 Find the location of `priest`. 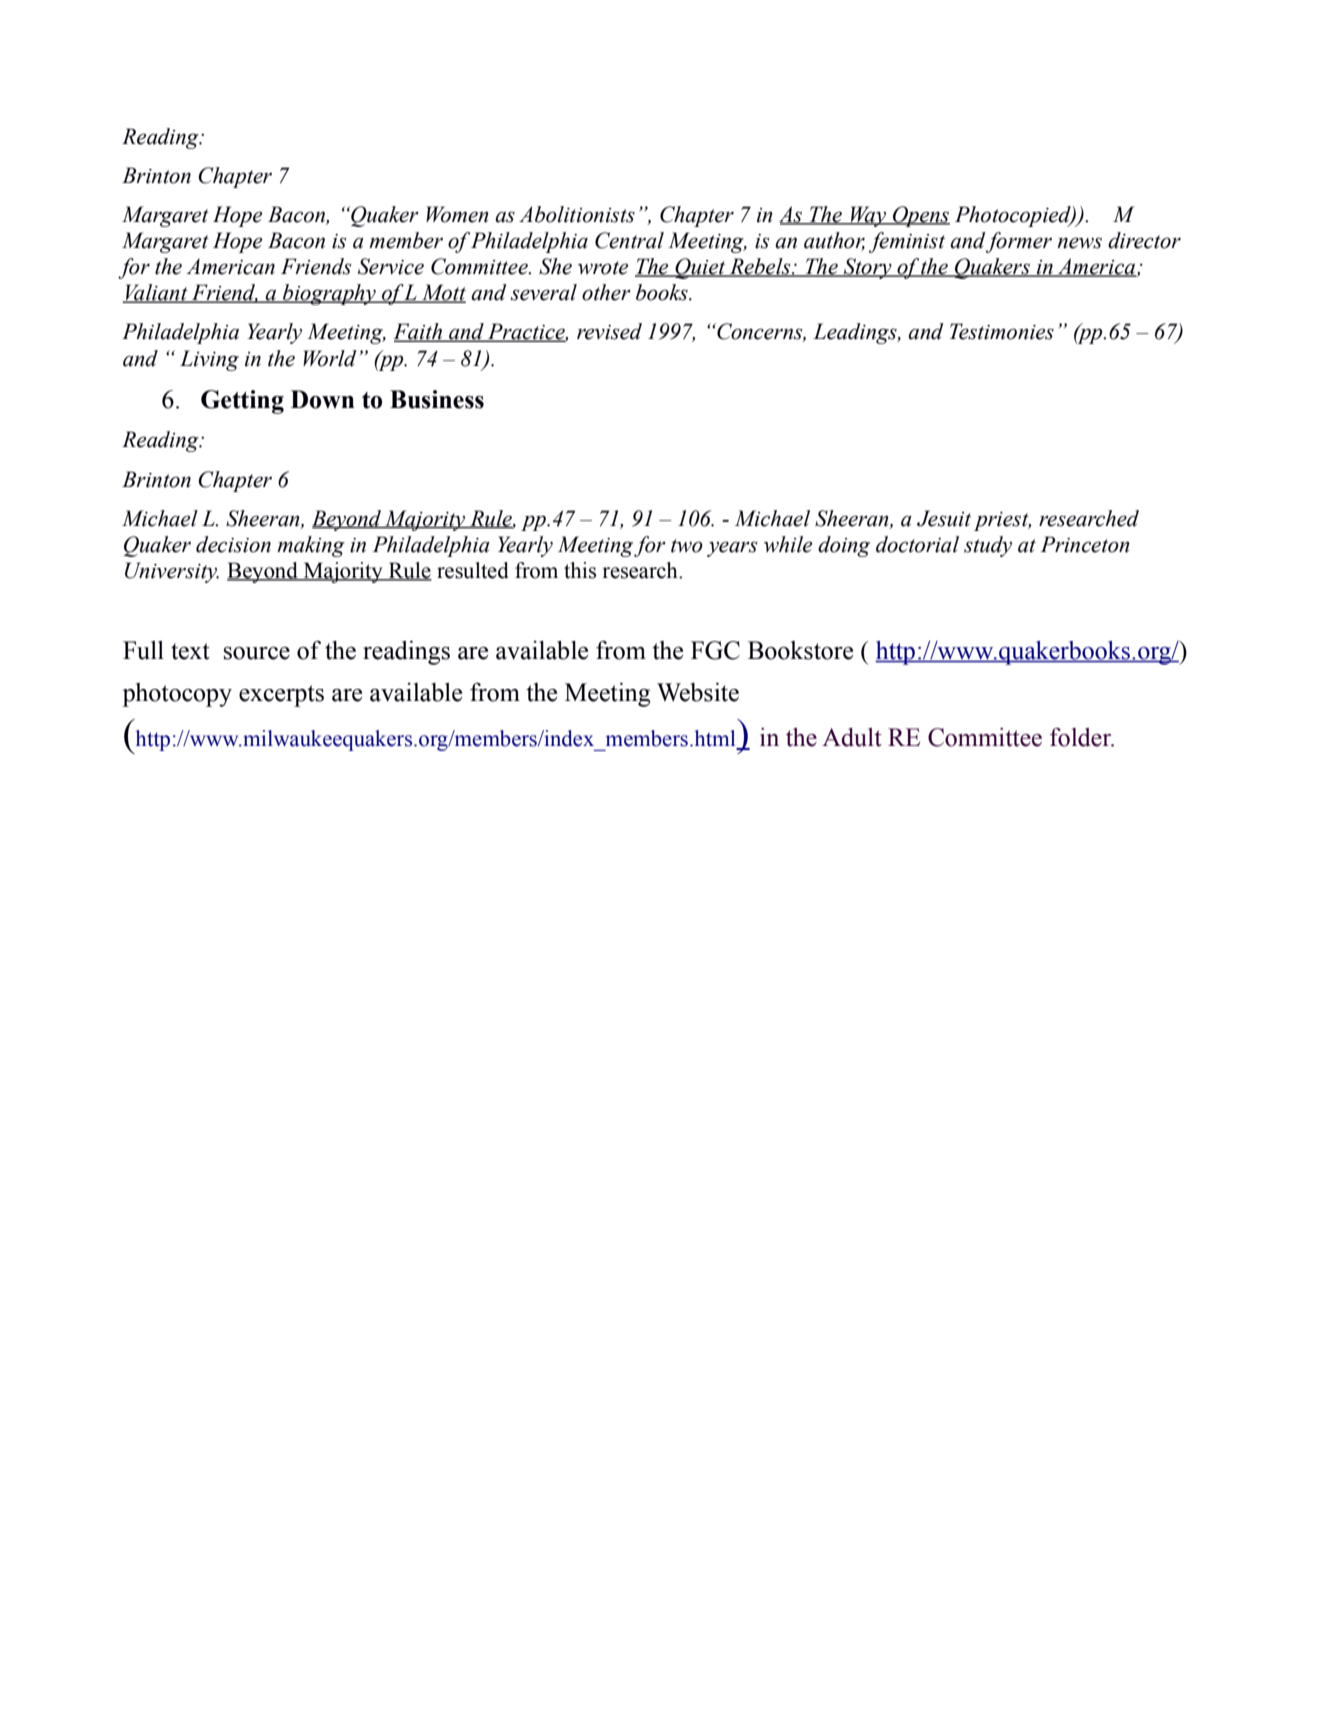

priest is located at coordinates (1002, 521).
